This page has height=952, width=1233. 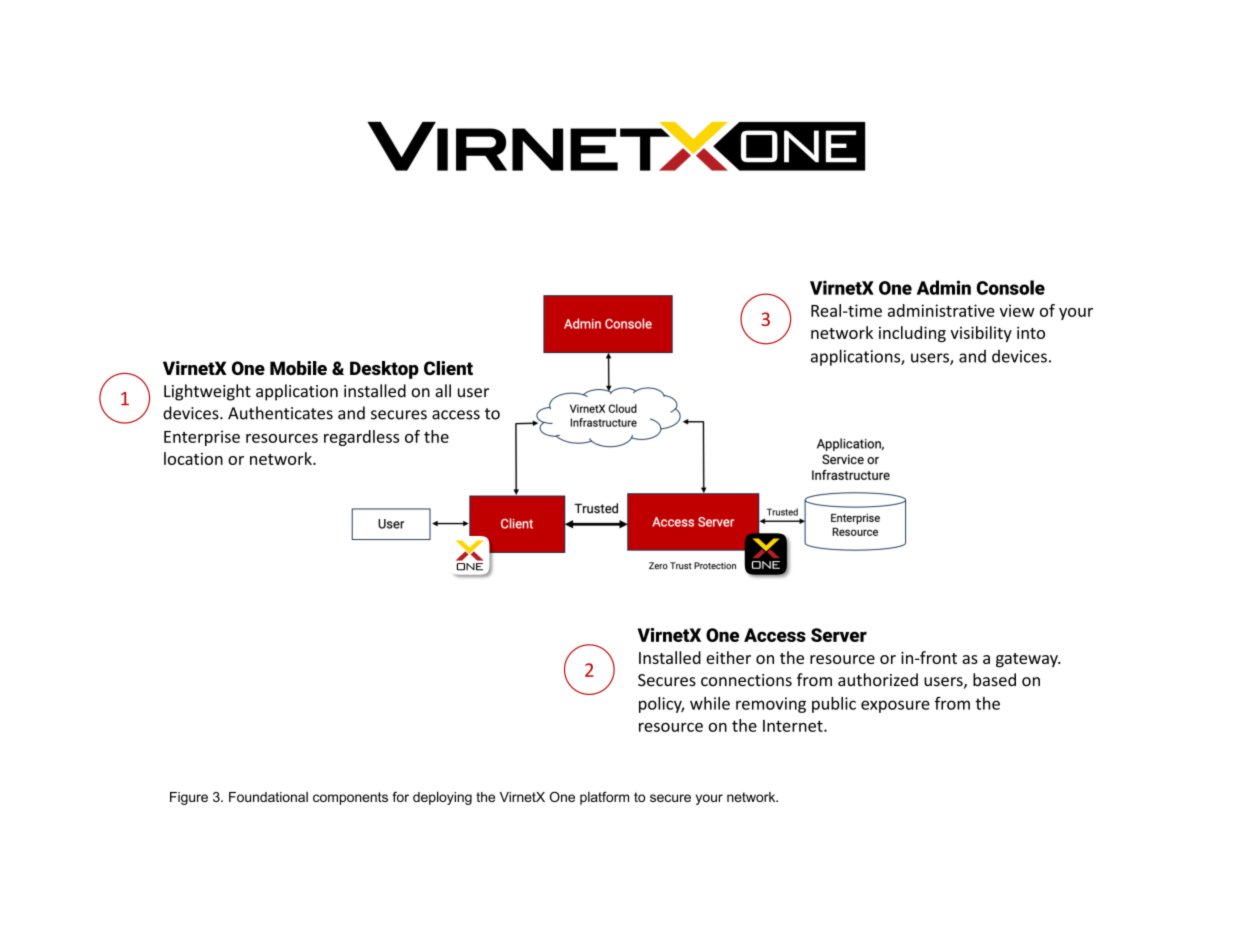 I want to click on Mobile, so click(x=298, y=368).
